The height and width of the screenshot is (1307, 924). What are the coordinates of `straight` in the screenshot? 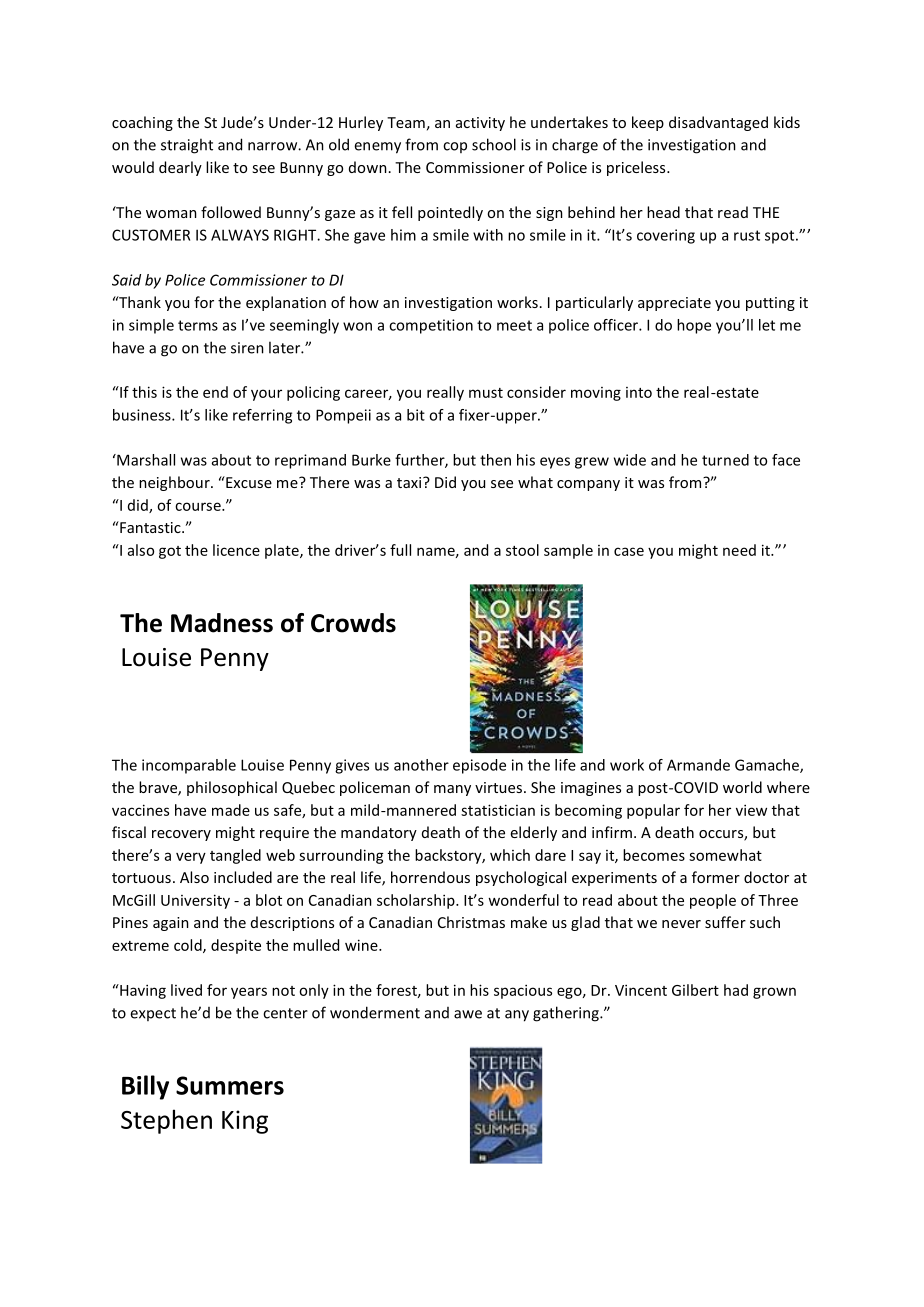 It's located at (187, 146).
